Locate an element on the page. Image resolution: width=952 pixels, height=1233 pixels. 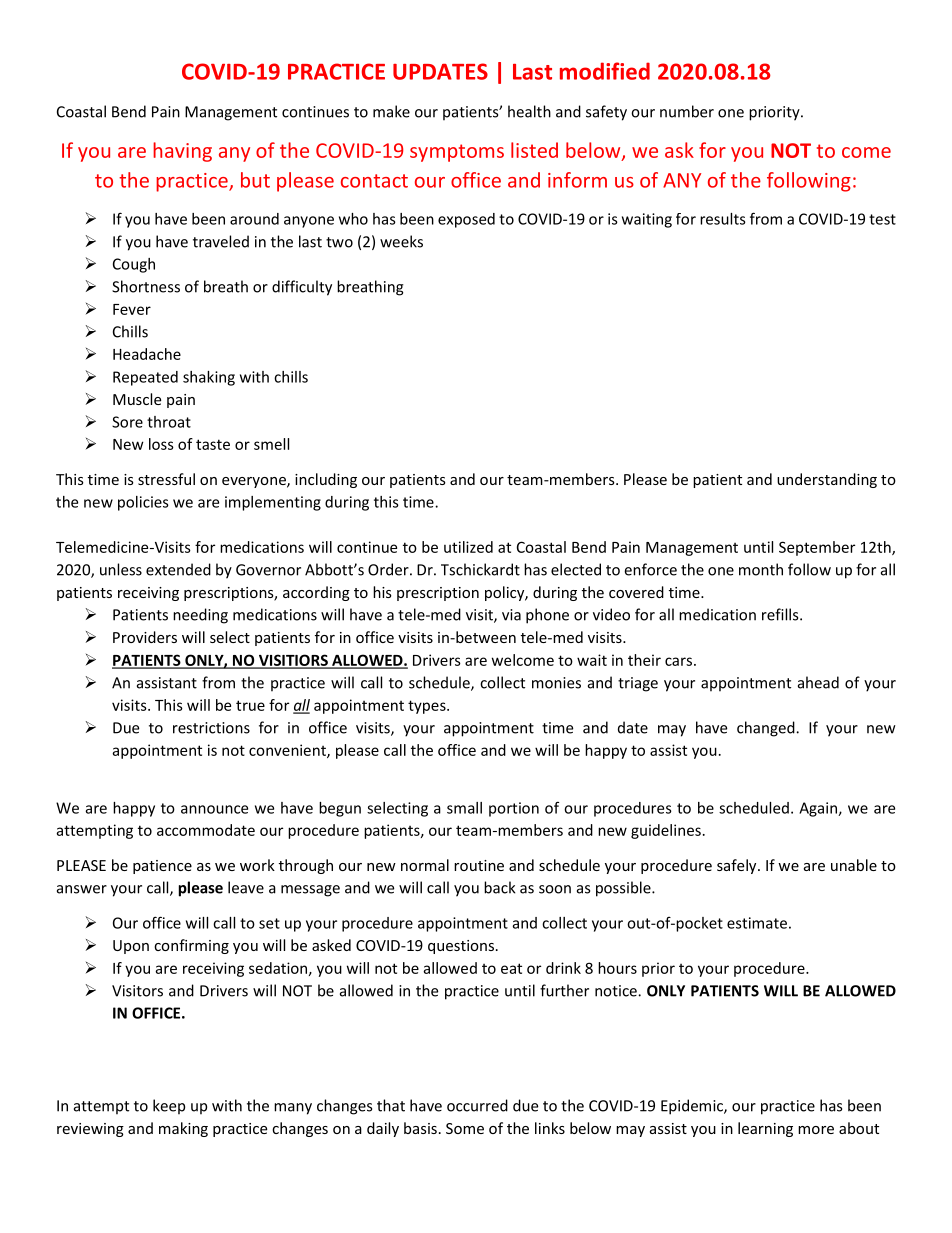
number is located at coordinates (687, 111).
